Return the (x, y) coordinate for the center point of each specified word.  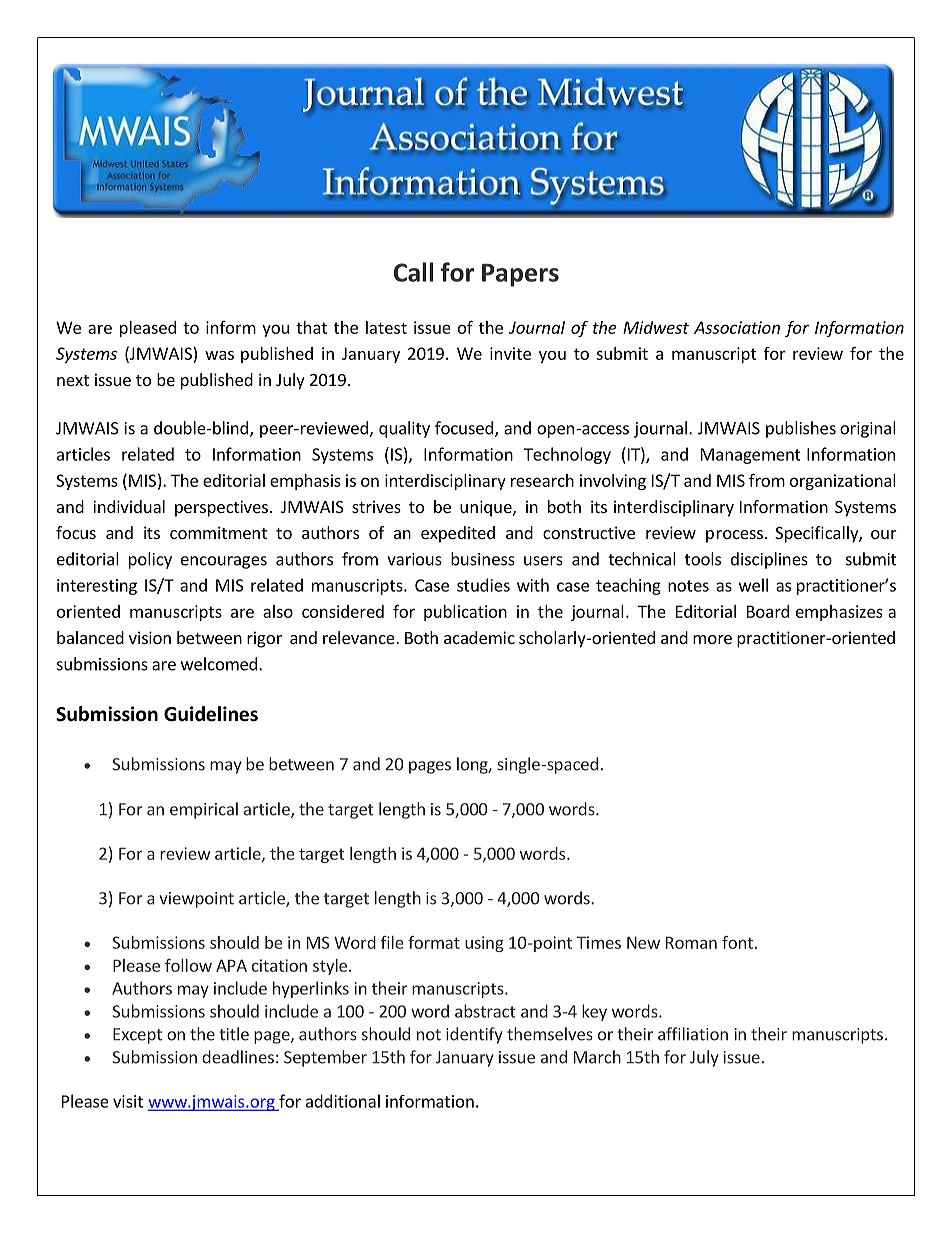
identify (474, 1035)
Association (737, 327)
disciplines (769, 560)
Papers (520, 275)
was (219, 355)
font (737, 942)
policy (150, 560)
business (483, 559)
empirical (204, 810)
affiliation (693, 1034)
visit (128, 1101)
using (484, 944)
